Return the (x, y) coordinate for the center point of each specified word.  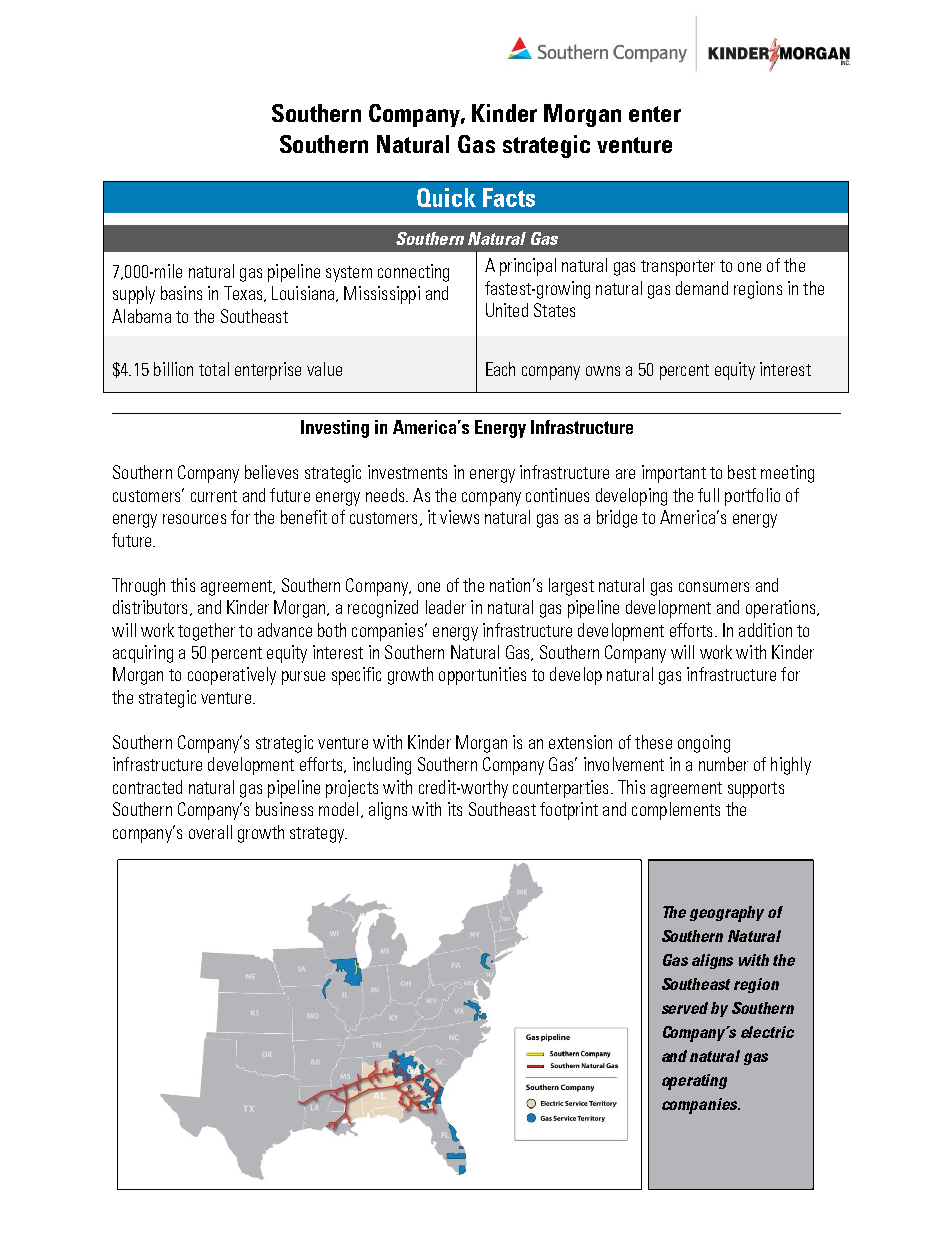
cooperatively (232, 676)
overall (210, 832)
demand (702, 288)
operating (694, 1082)
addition (765, 630)
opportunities (482, 676)
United (507, 310)
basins (181, 293)
